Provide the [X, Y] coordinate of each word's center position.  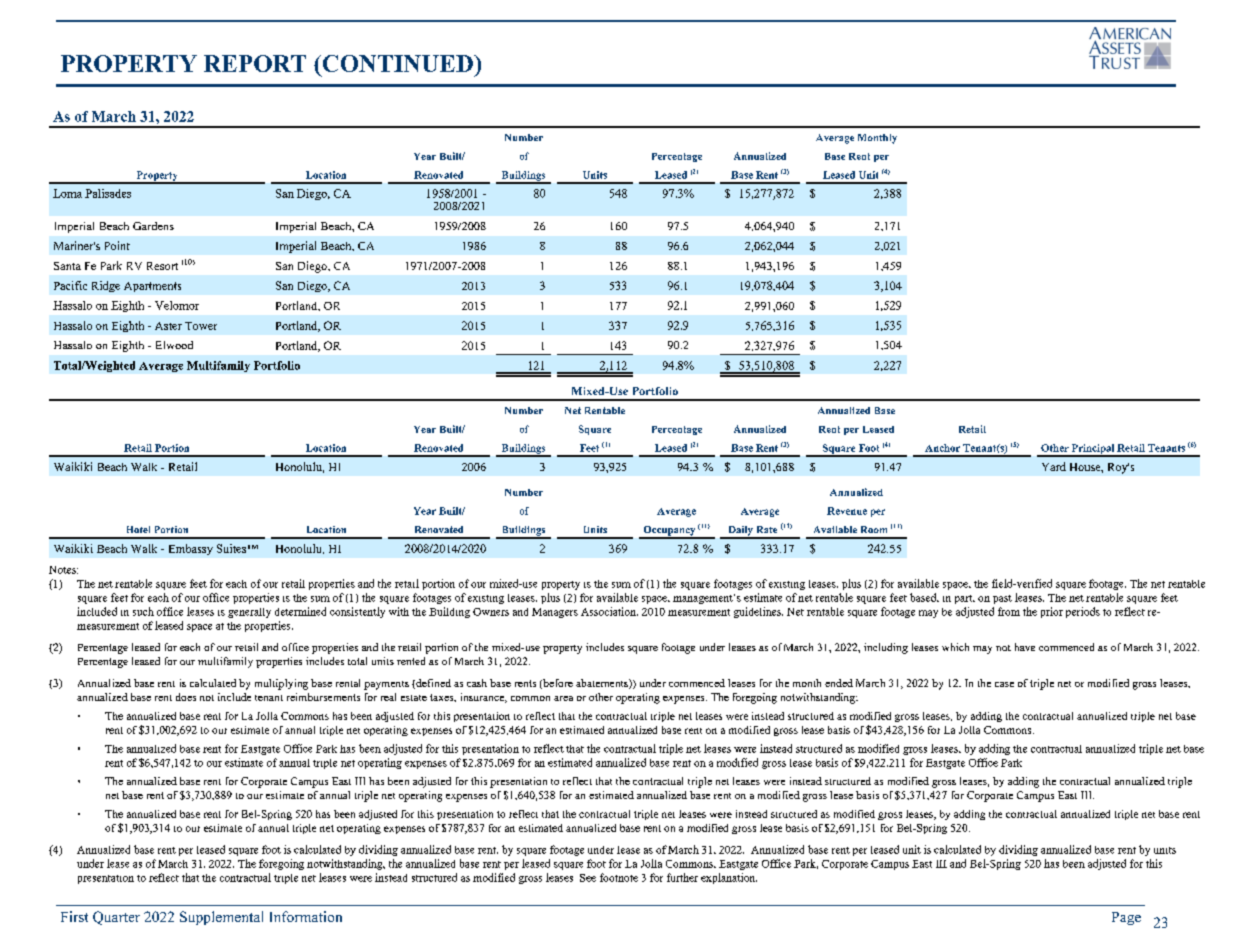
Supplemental [221, 918]
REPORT [255, 63]
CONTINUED [397, 63]
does [186, 697]
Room [874, 529]
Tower [201, 326]
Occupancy [669, 532]
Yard [1054, 466]
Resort [162, 266]
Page [1126, 918]
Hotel [138, 529]
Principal [1093, 450]
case [1004, 684]
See [588, 878]
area [563, 698]
